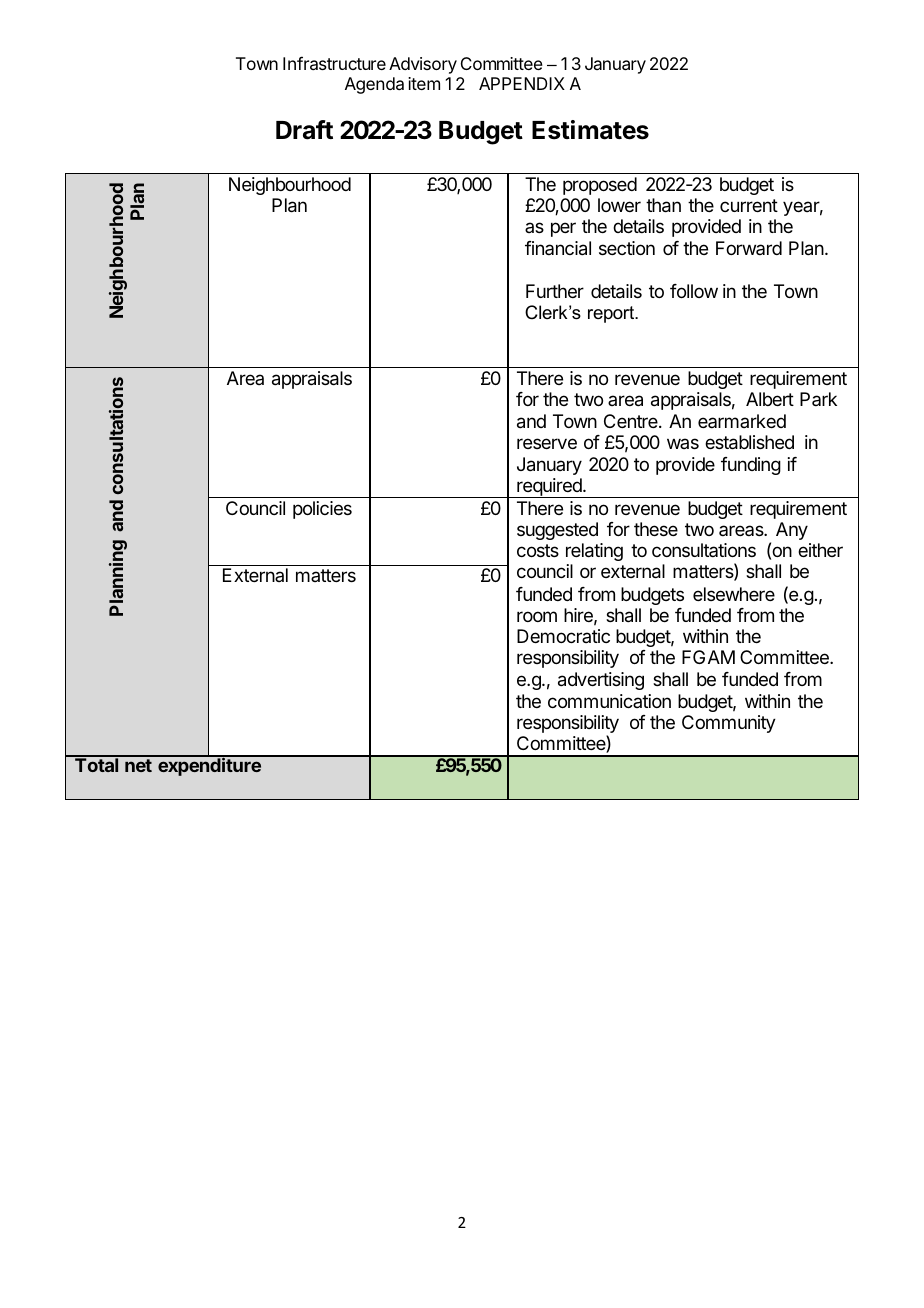 This page has height=1308, width=924. Describe the element at coordinates (590, 130) in the page. I see `Estimates` at that location.
